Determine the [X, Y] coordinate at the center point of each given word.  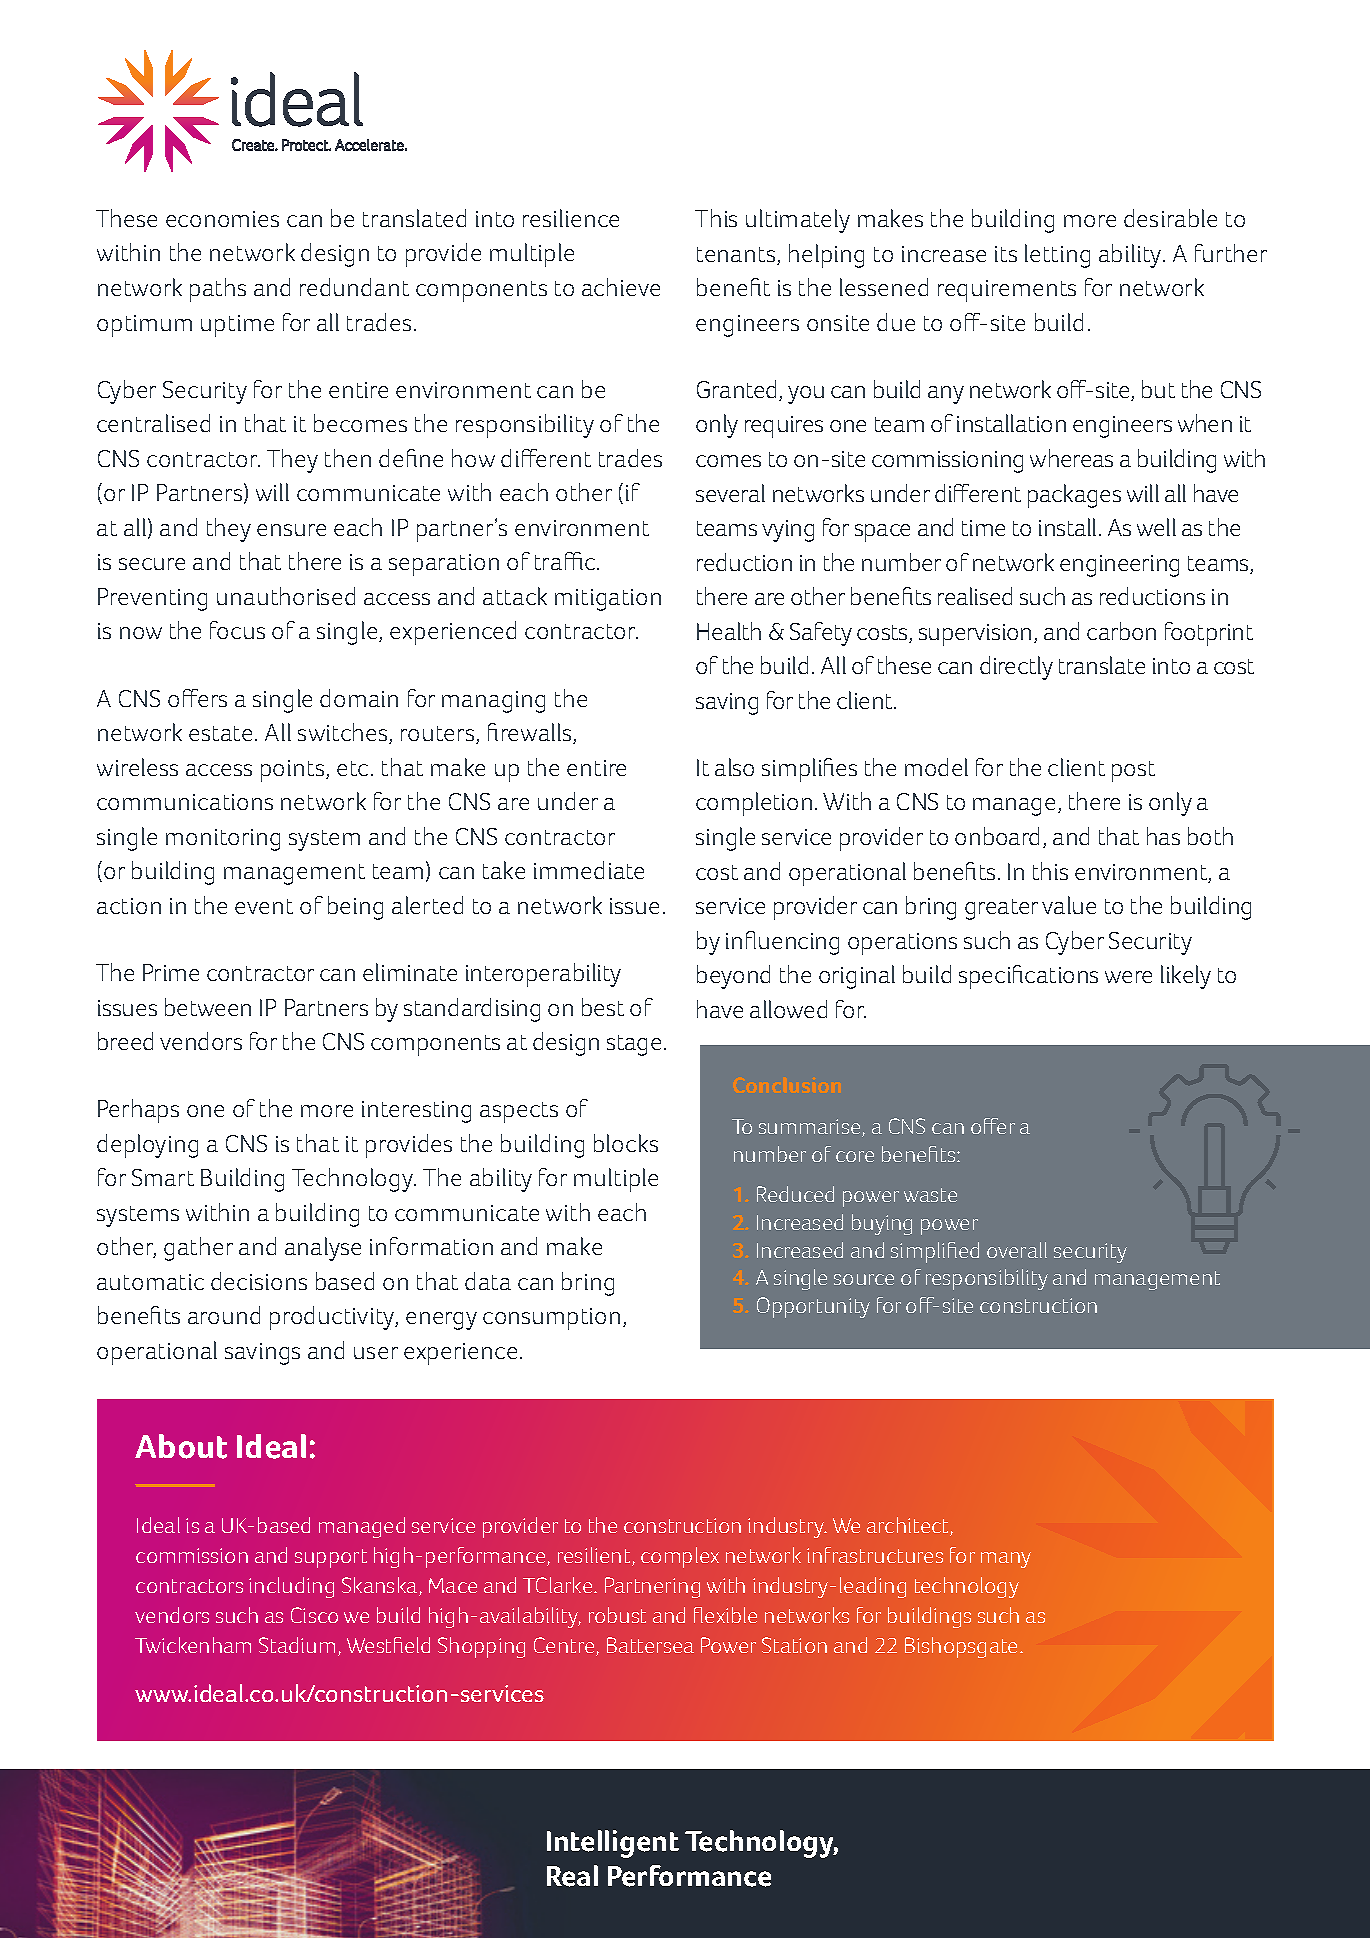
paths [218, 290]
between [208, 1007]
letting [1057, 256]
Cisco [314, 1615]
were [1128, 977]
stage [634, 1045]
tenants [736, 254]
